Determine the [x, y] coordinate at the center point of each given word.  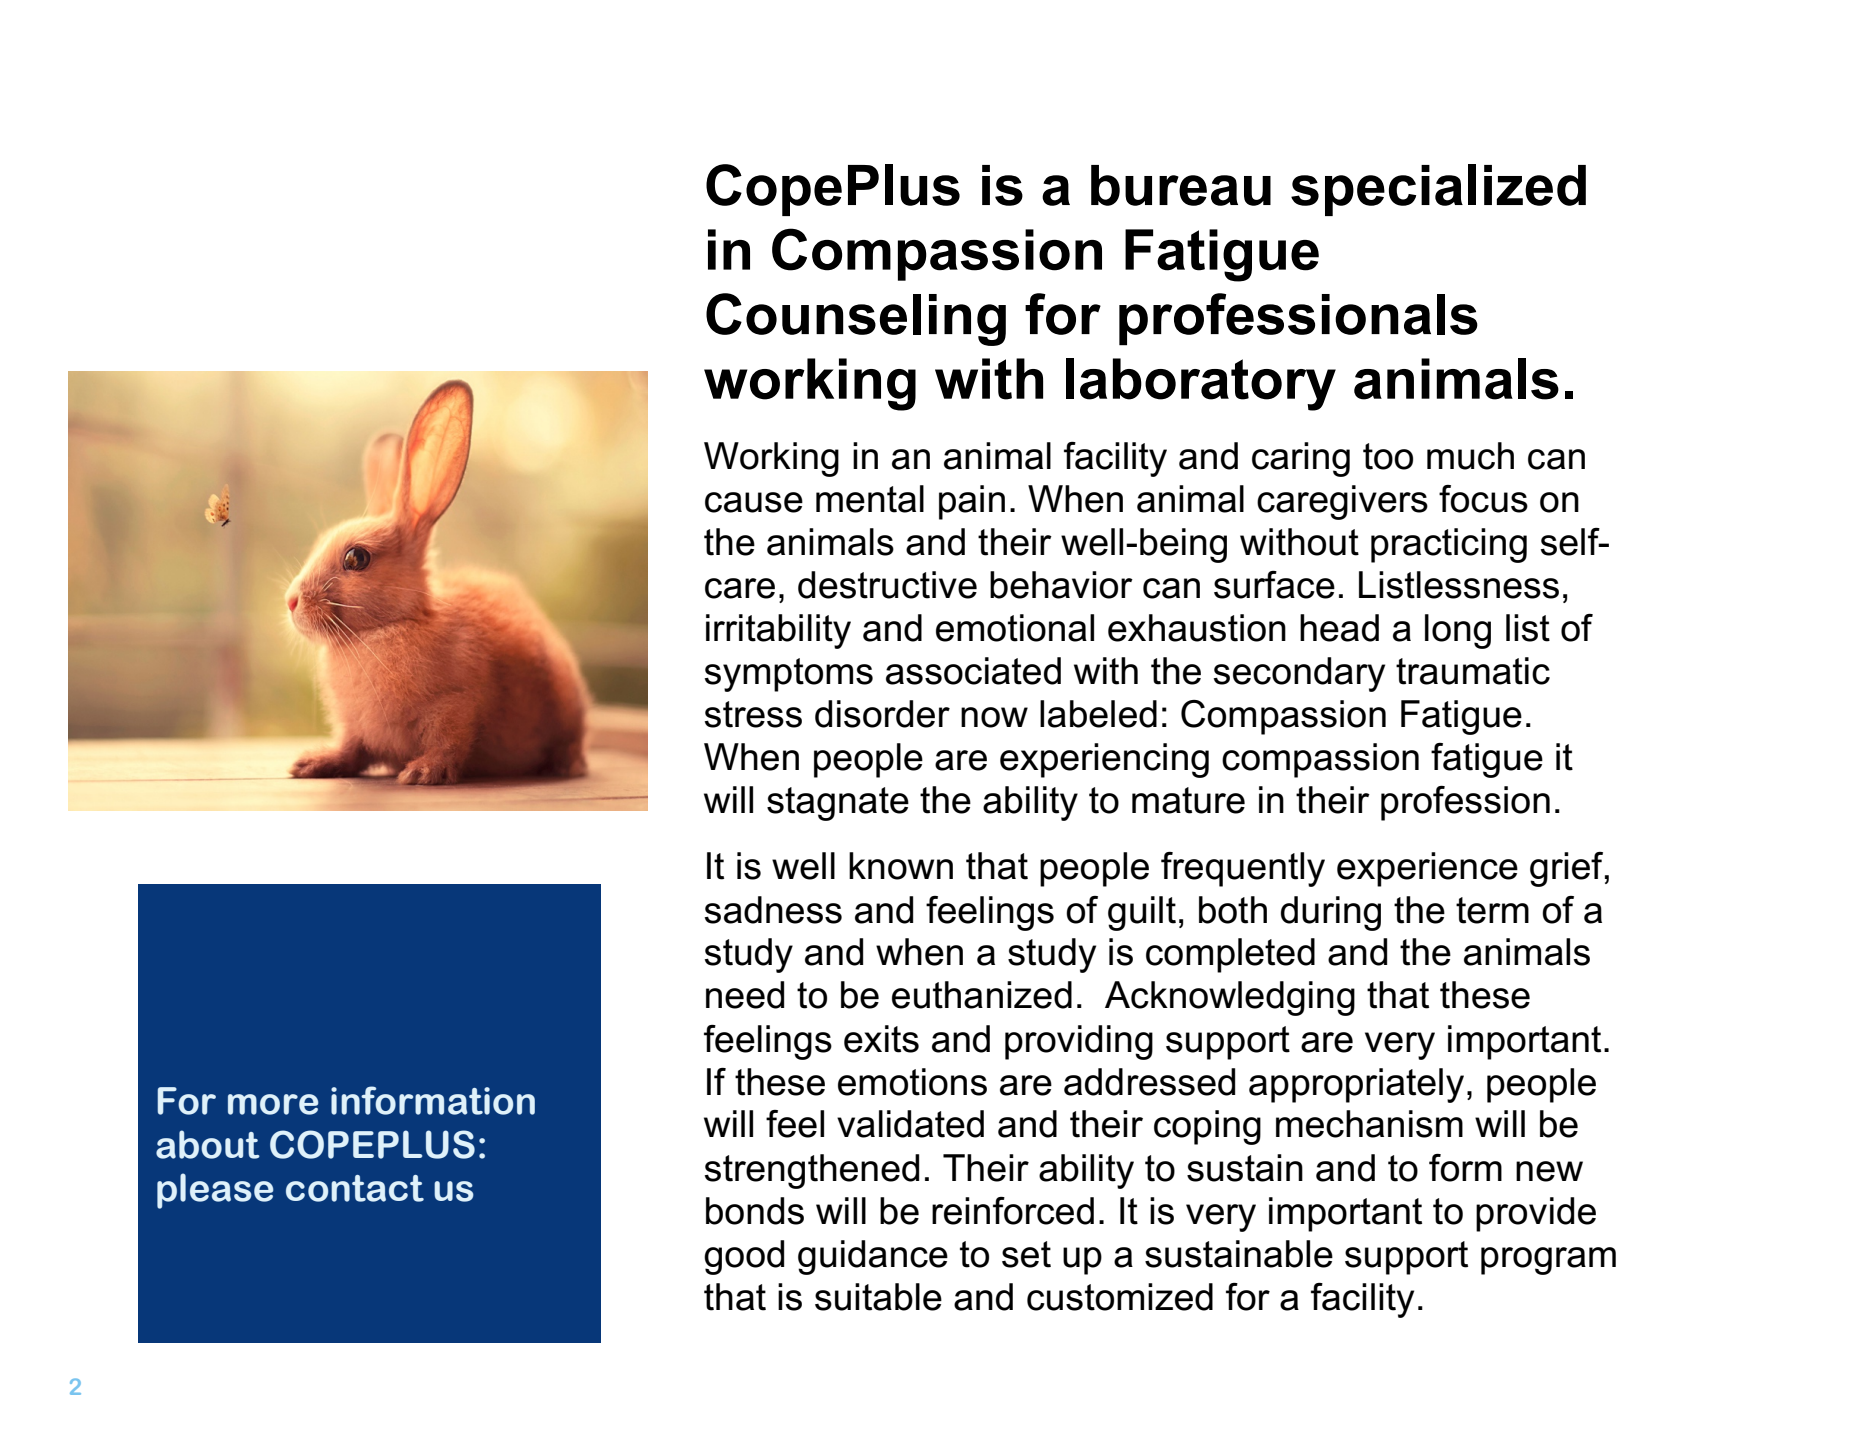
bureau [1181, 185]
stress [753, 714]
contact [355, 1188]
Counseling [856, 319]
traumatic [1473, 671]
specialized [1438, 190]
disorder [882, 714]
